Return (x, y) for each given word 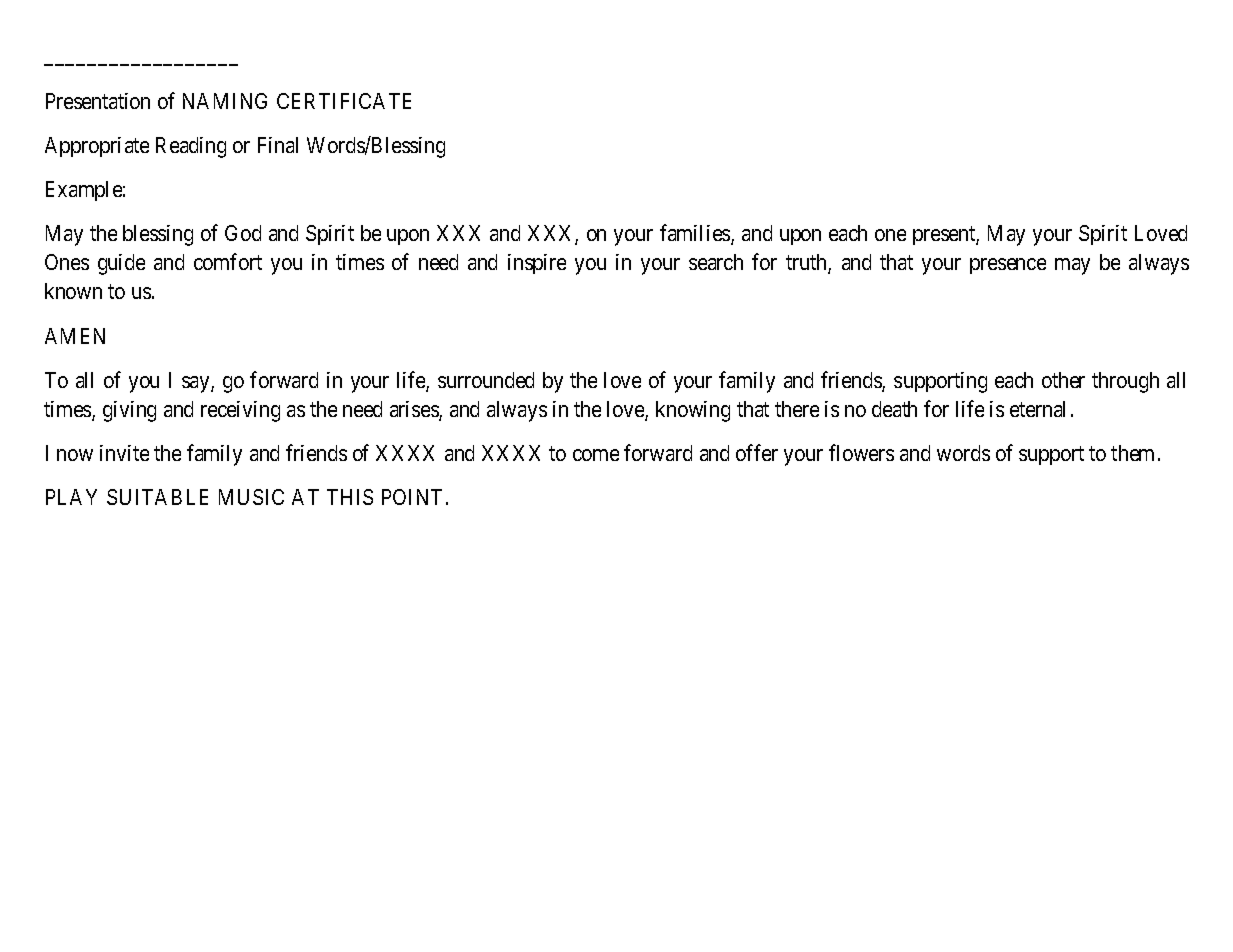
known (73, 291)
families (696, 235)
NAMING (225, 101)
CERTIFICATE (344, 101)
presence (1008, 266)
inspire (537, 264)
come (596, 455)
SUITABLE (157, 497)
